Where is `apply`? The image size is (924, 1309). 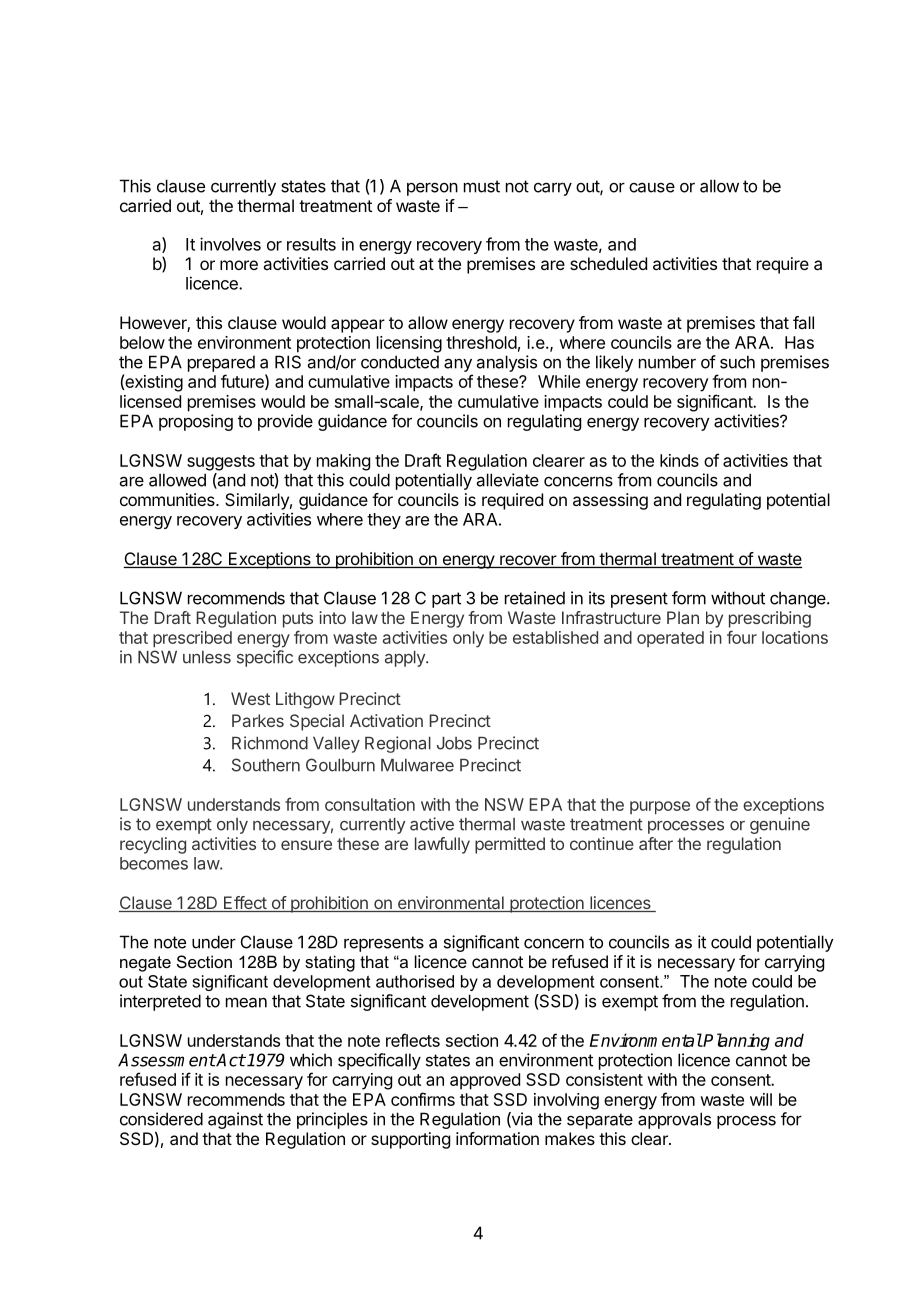 apply is located at coordinates (406, 659).
